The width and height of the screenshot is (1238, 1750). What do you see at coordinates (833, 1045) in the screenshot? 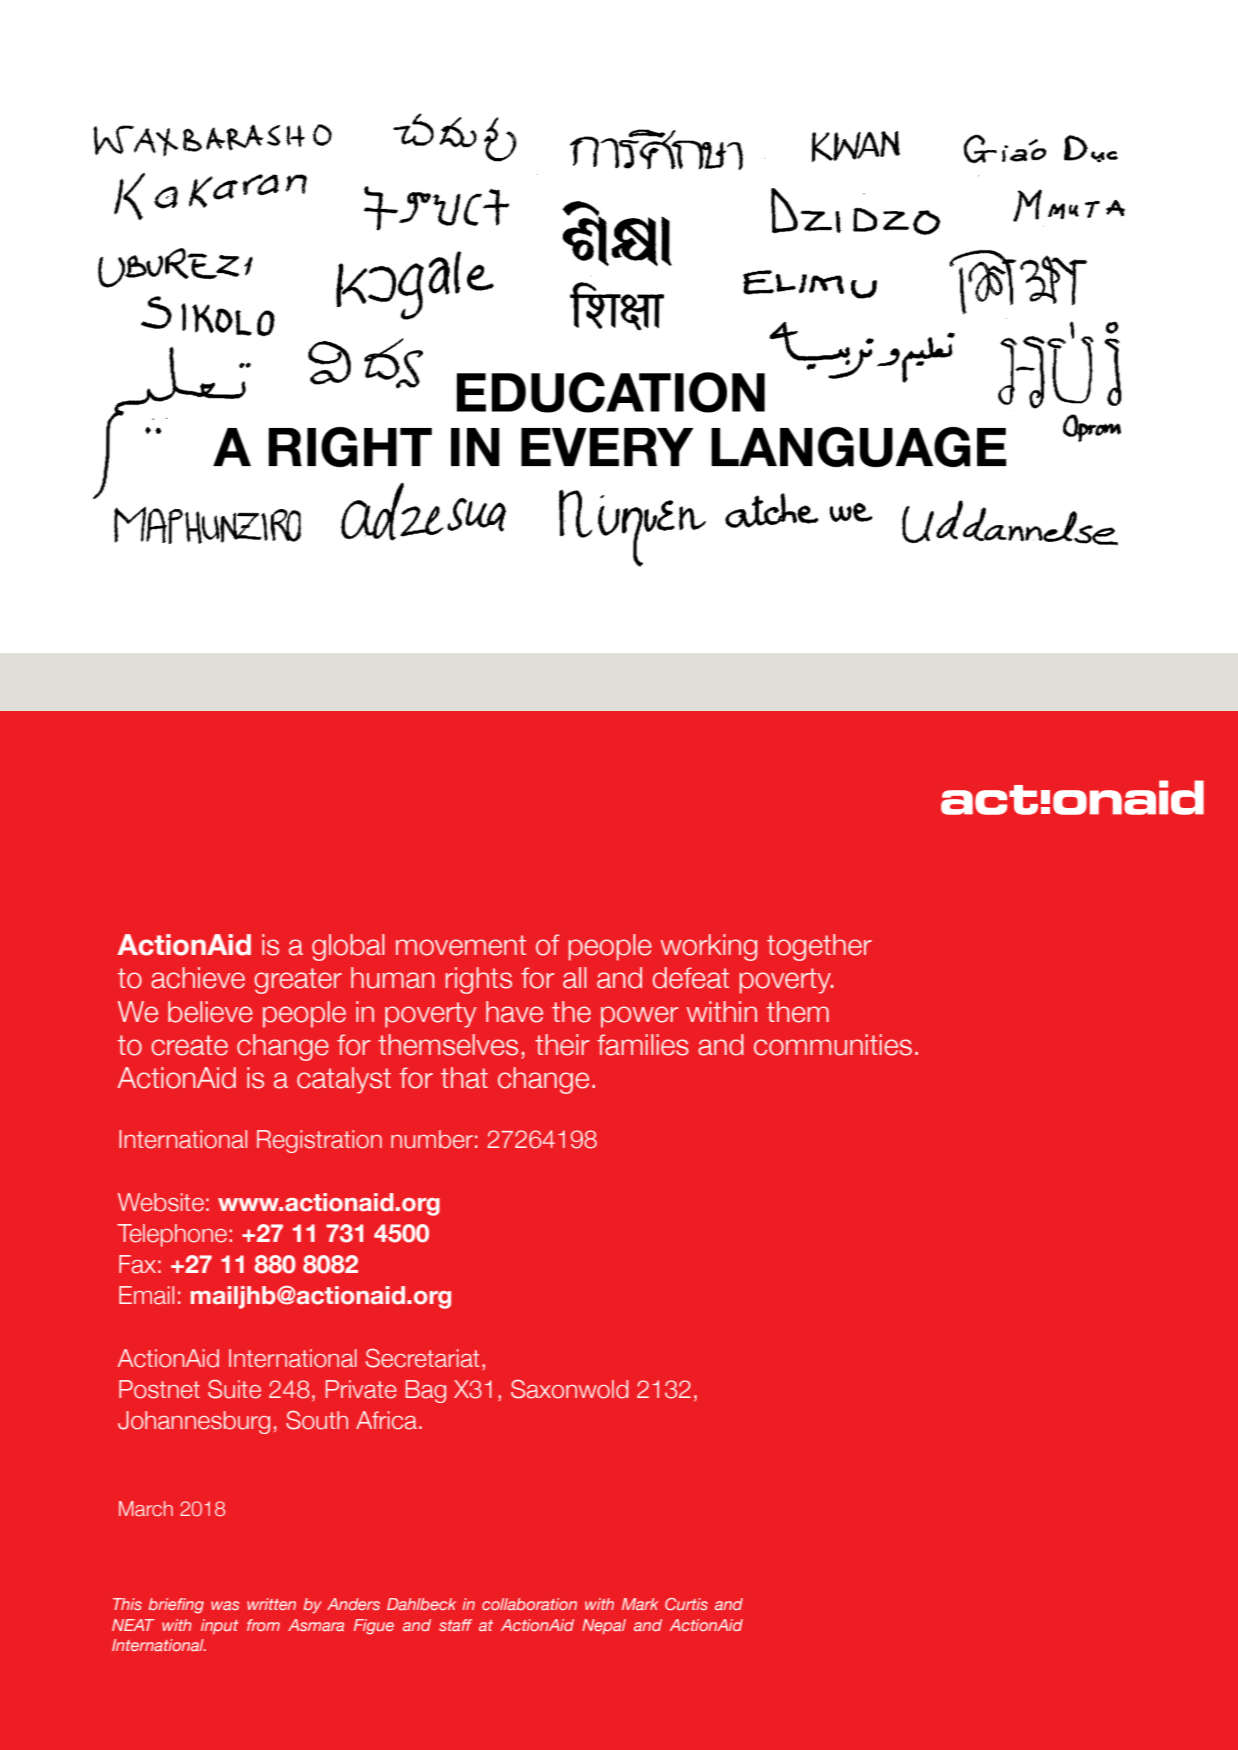
I see `communities` at bounding box center [833, 1045].
